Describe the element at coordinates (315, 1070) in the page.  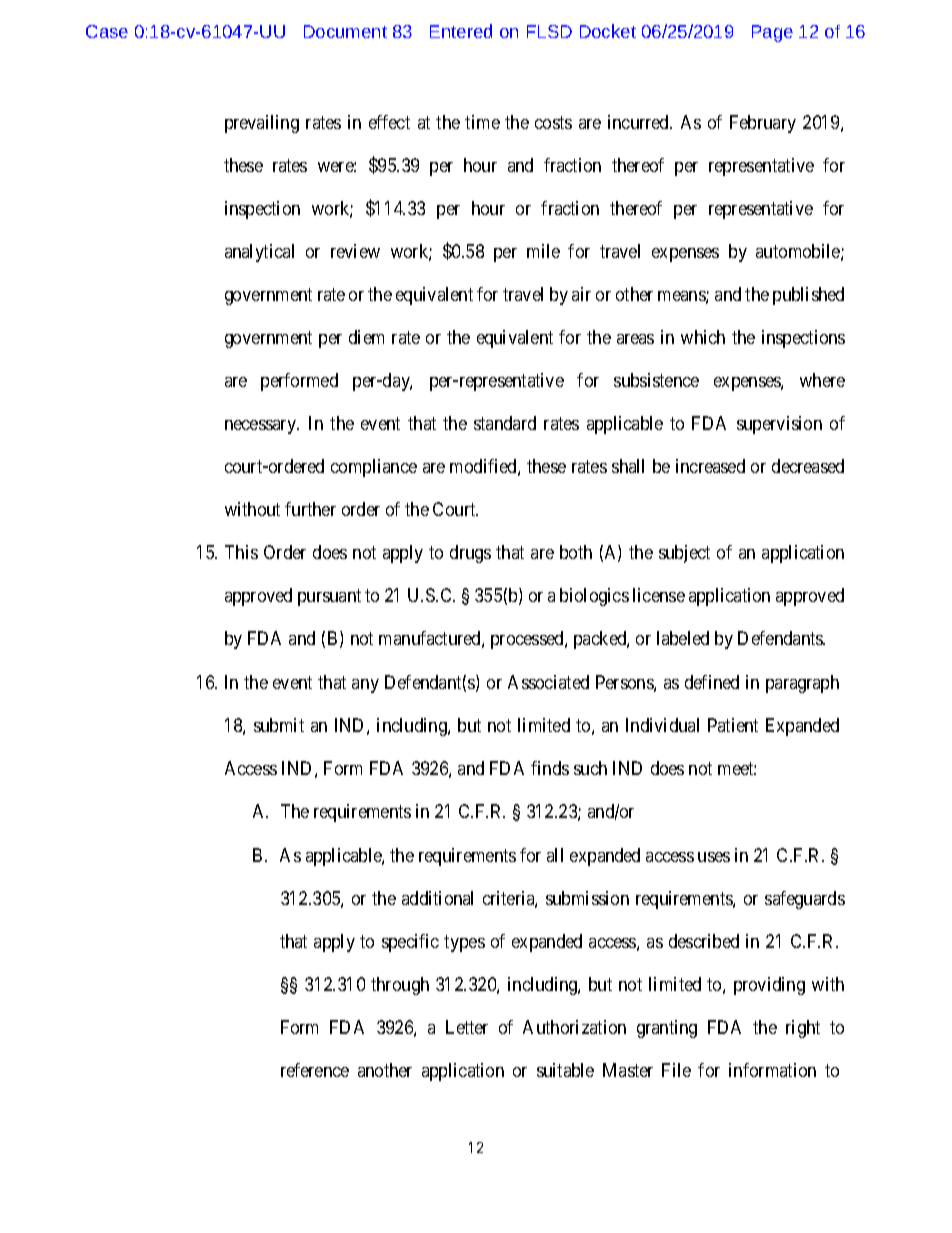
I see `reference` at that location.
